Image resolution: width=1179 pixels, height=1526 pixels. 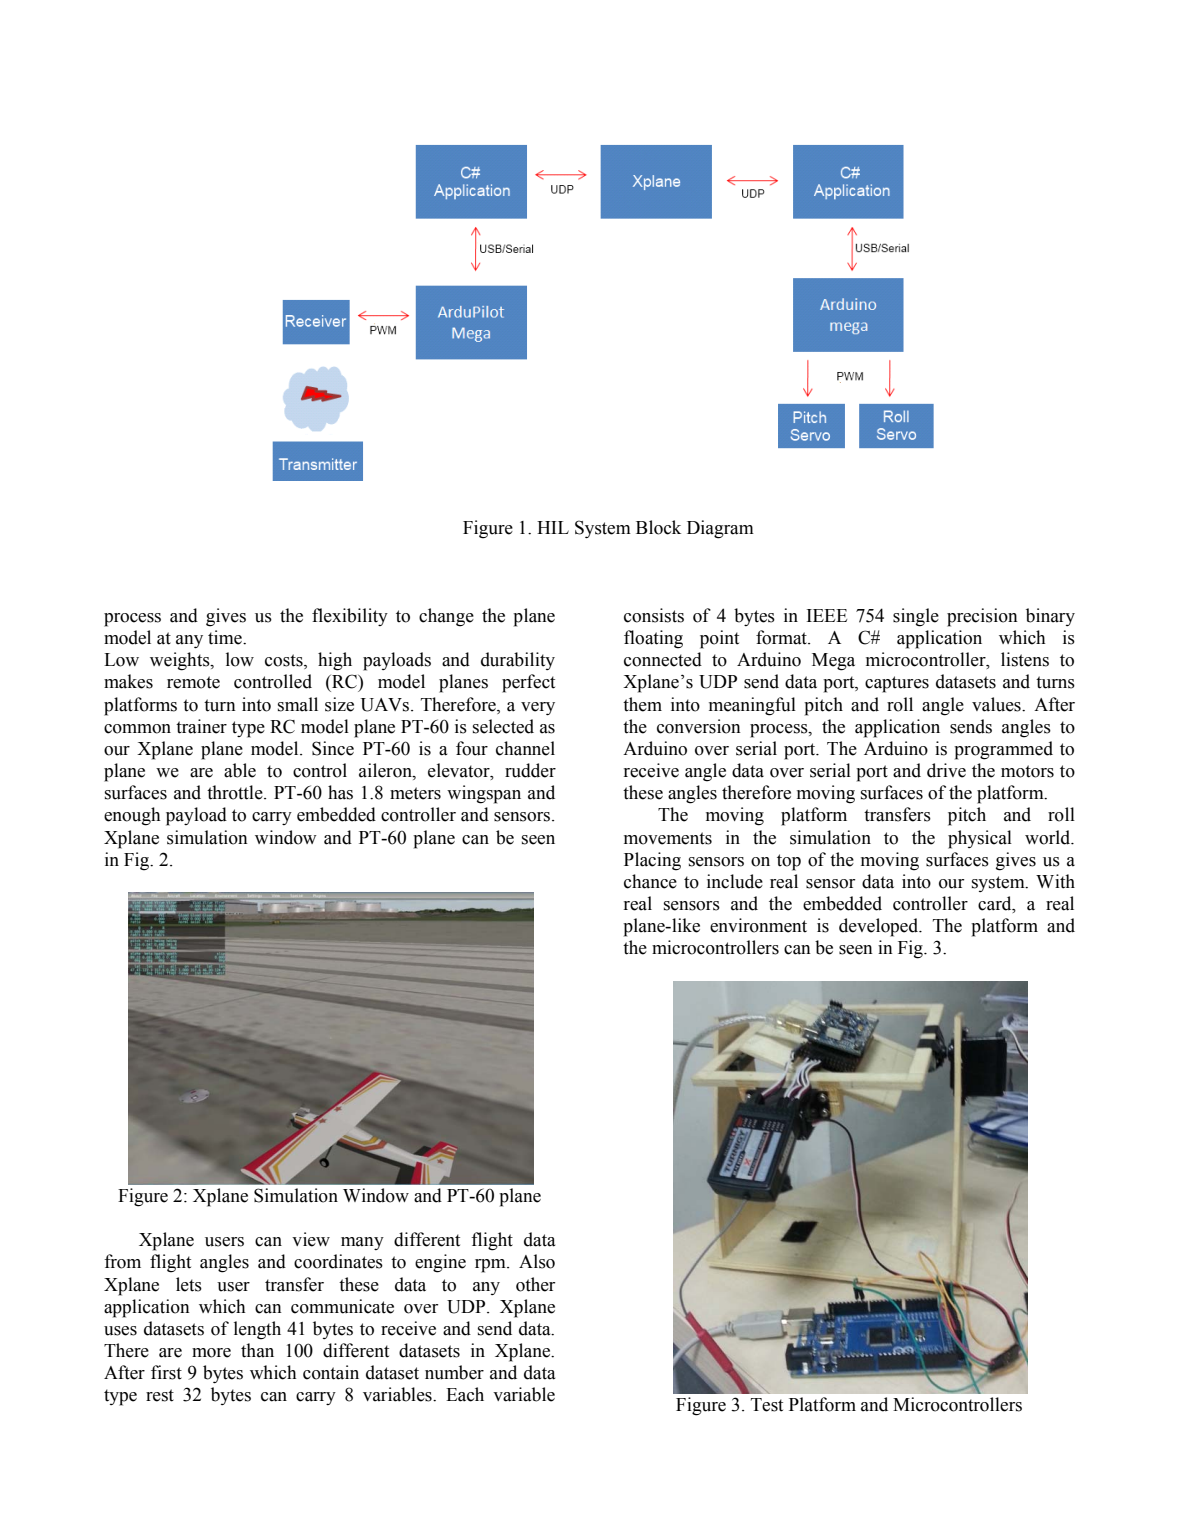 What do you see at coordinates (535, 1284) in the image?
I see `other` at bounding box center [535, 1284].
